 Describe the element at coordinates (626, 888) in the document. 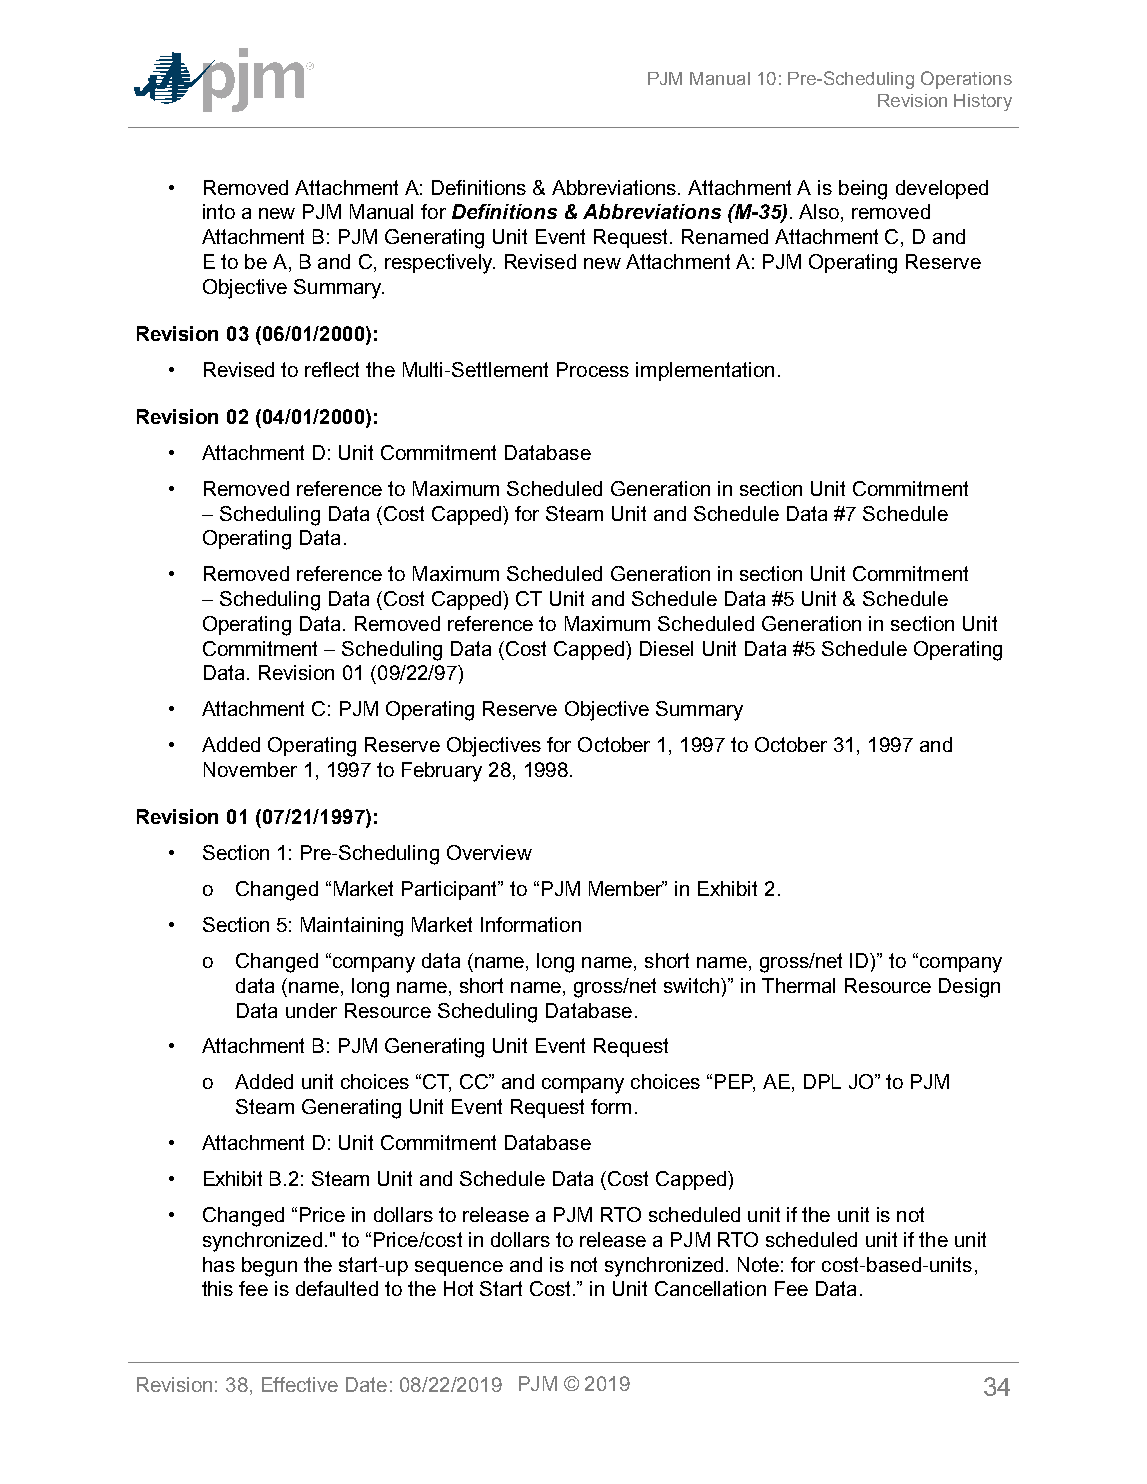

I see `Member` at that location.
